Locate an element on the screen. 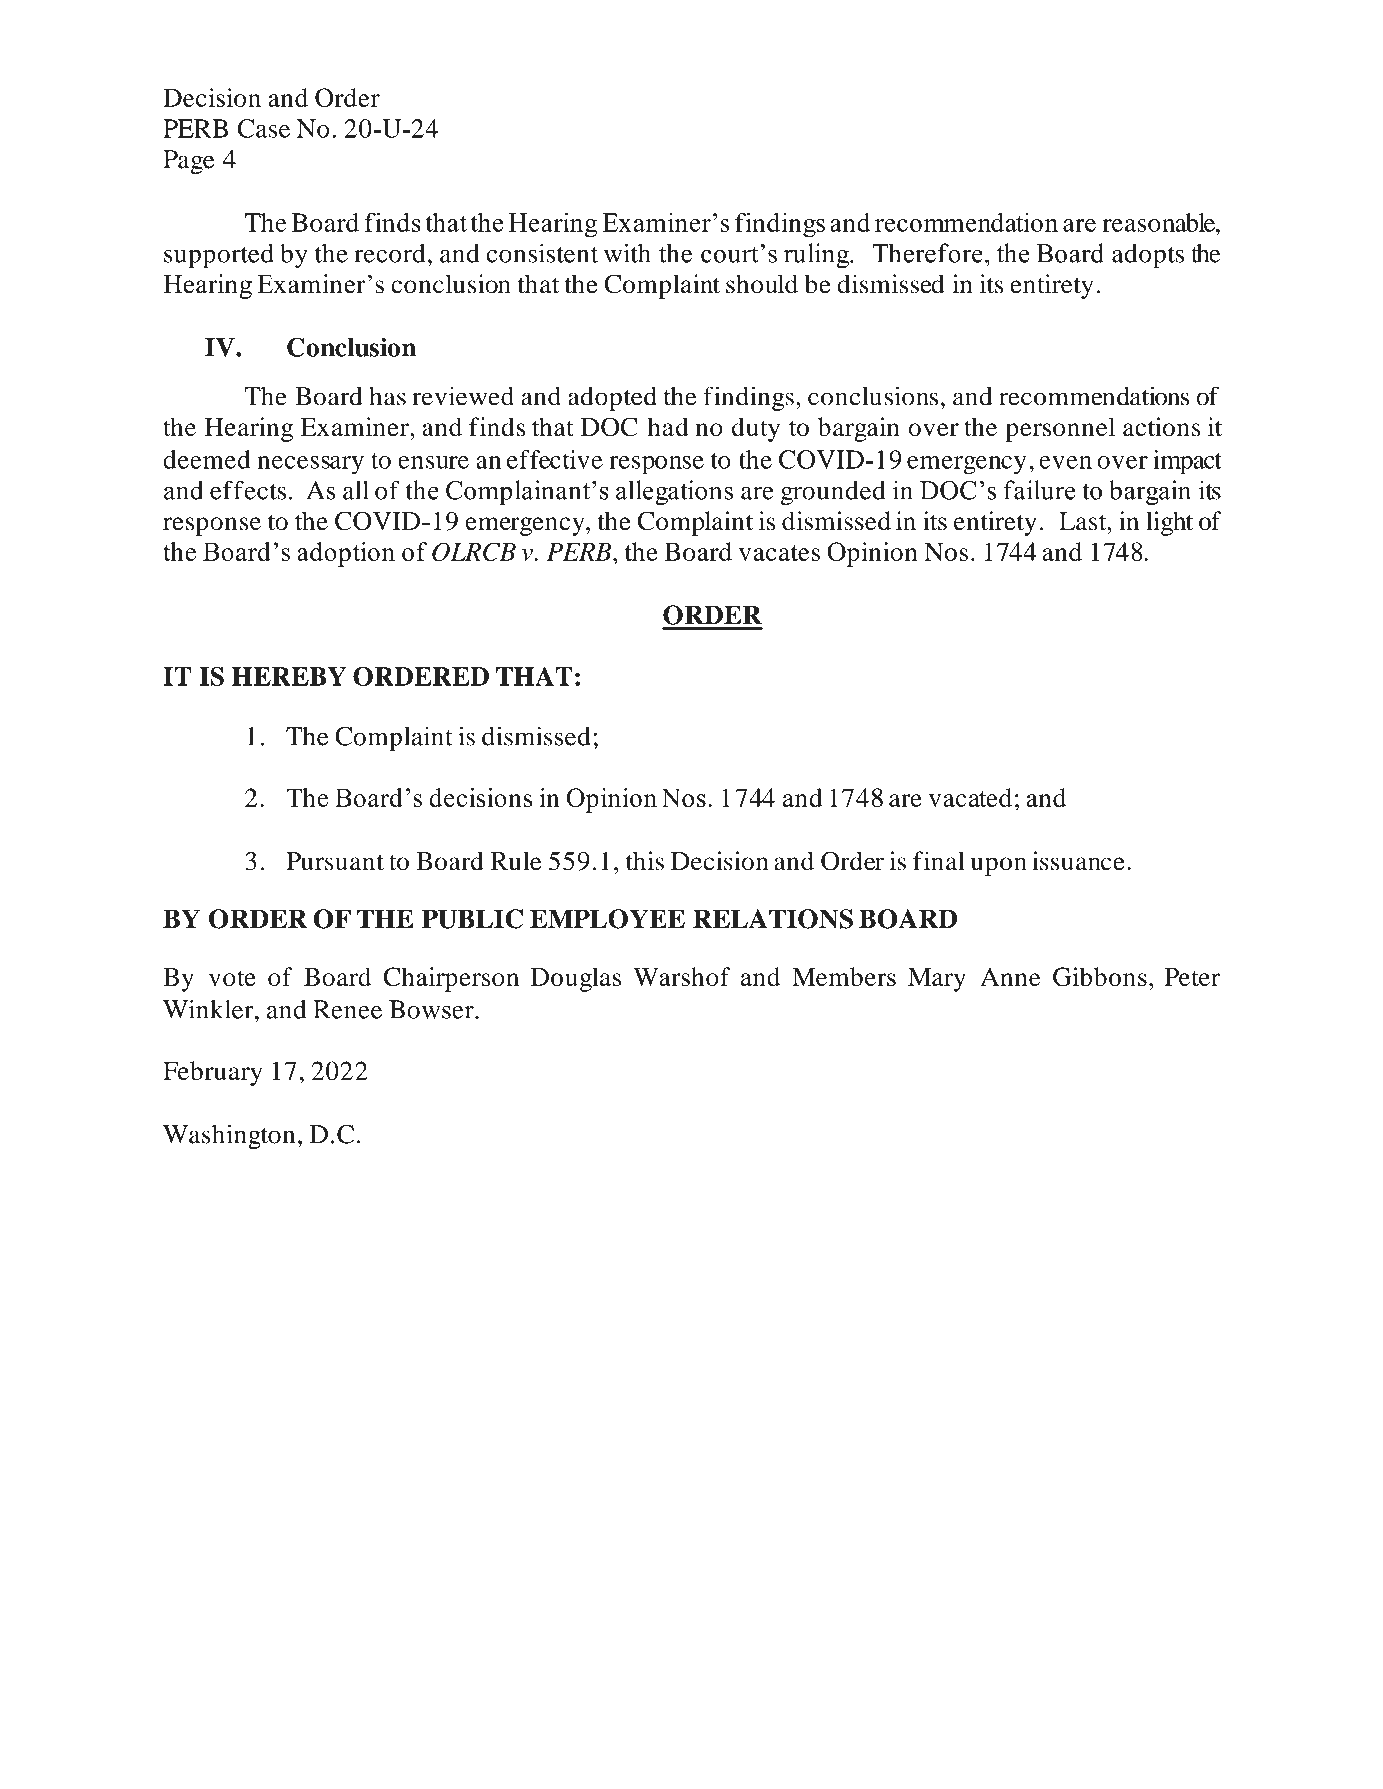 This screenshot has height=1789, width=1383. Pursuant is located at coordinates (335, 861).
